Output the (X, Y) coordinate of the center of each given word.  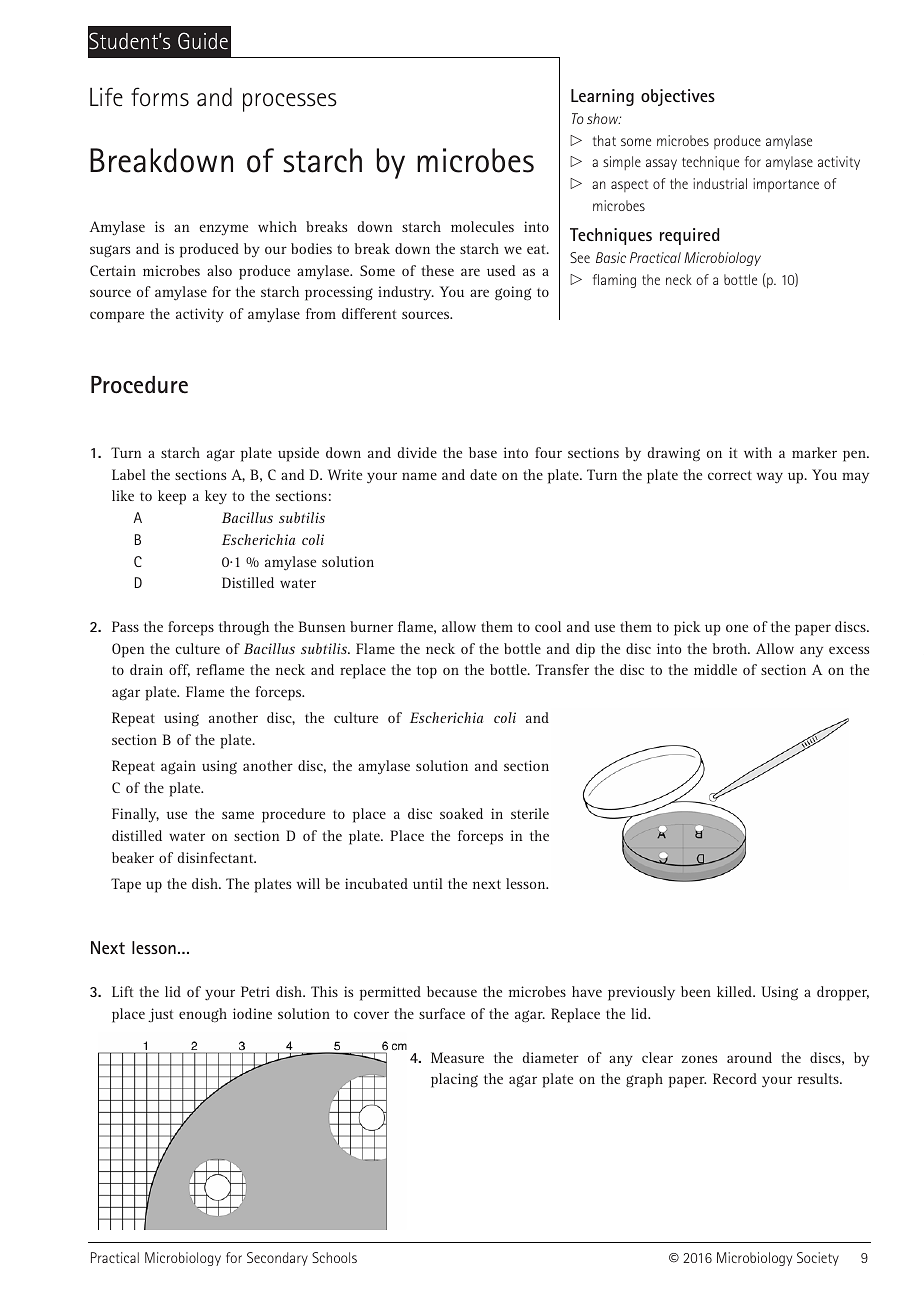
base (483, 452)
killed (736, 991)
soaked (461, 813)
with (758, 452)
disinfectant (217, 857)
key (216, 497)
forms (160, 97)
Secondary (277, 1259)
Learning (602, 97)
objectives (678, 97)
